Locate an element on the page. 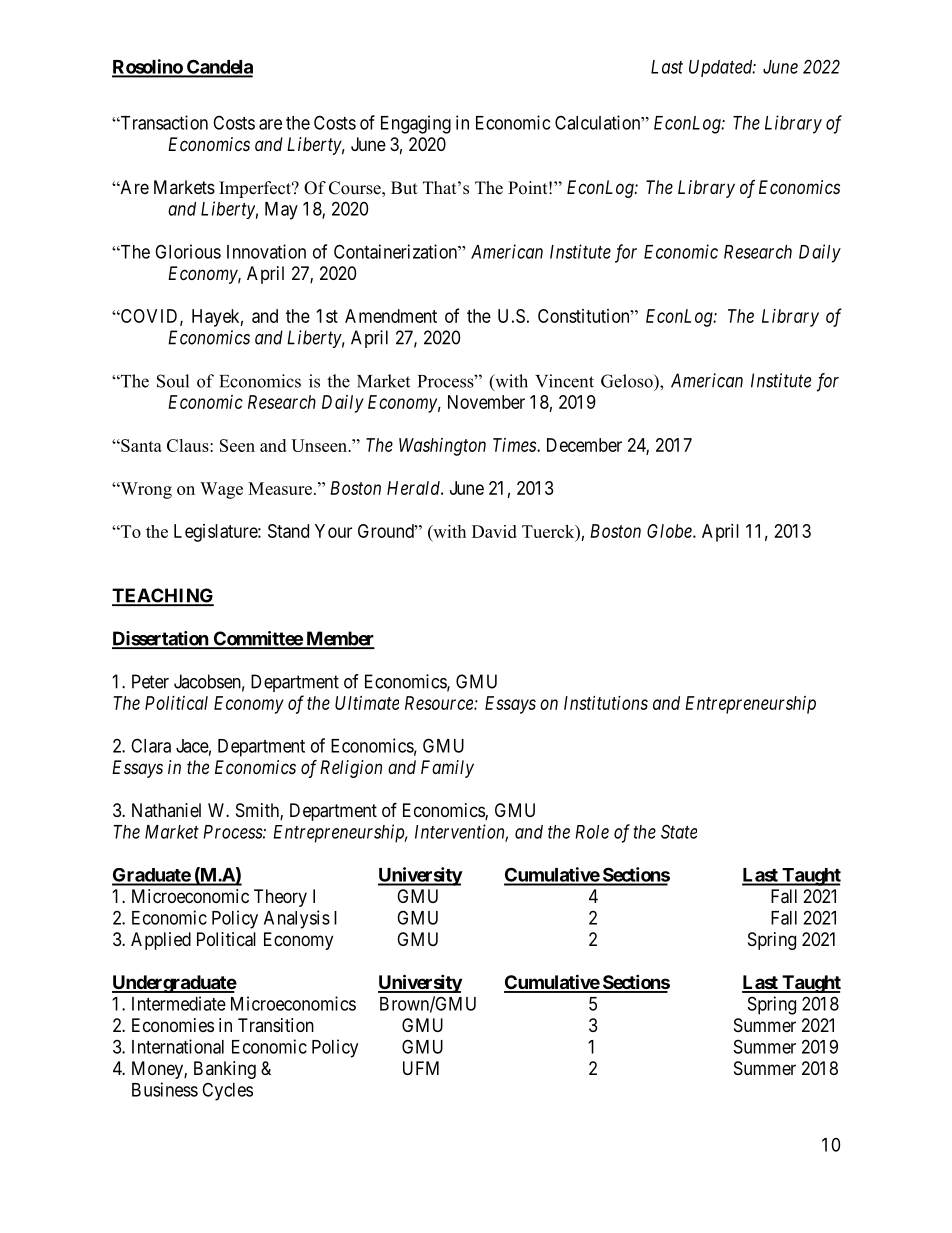  May is located at coordinates (281, 211).
